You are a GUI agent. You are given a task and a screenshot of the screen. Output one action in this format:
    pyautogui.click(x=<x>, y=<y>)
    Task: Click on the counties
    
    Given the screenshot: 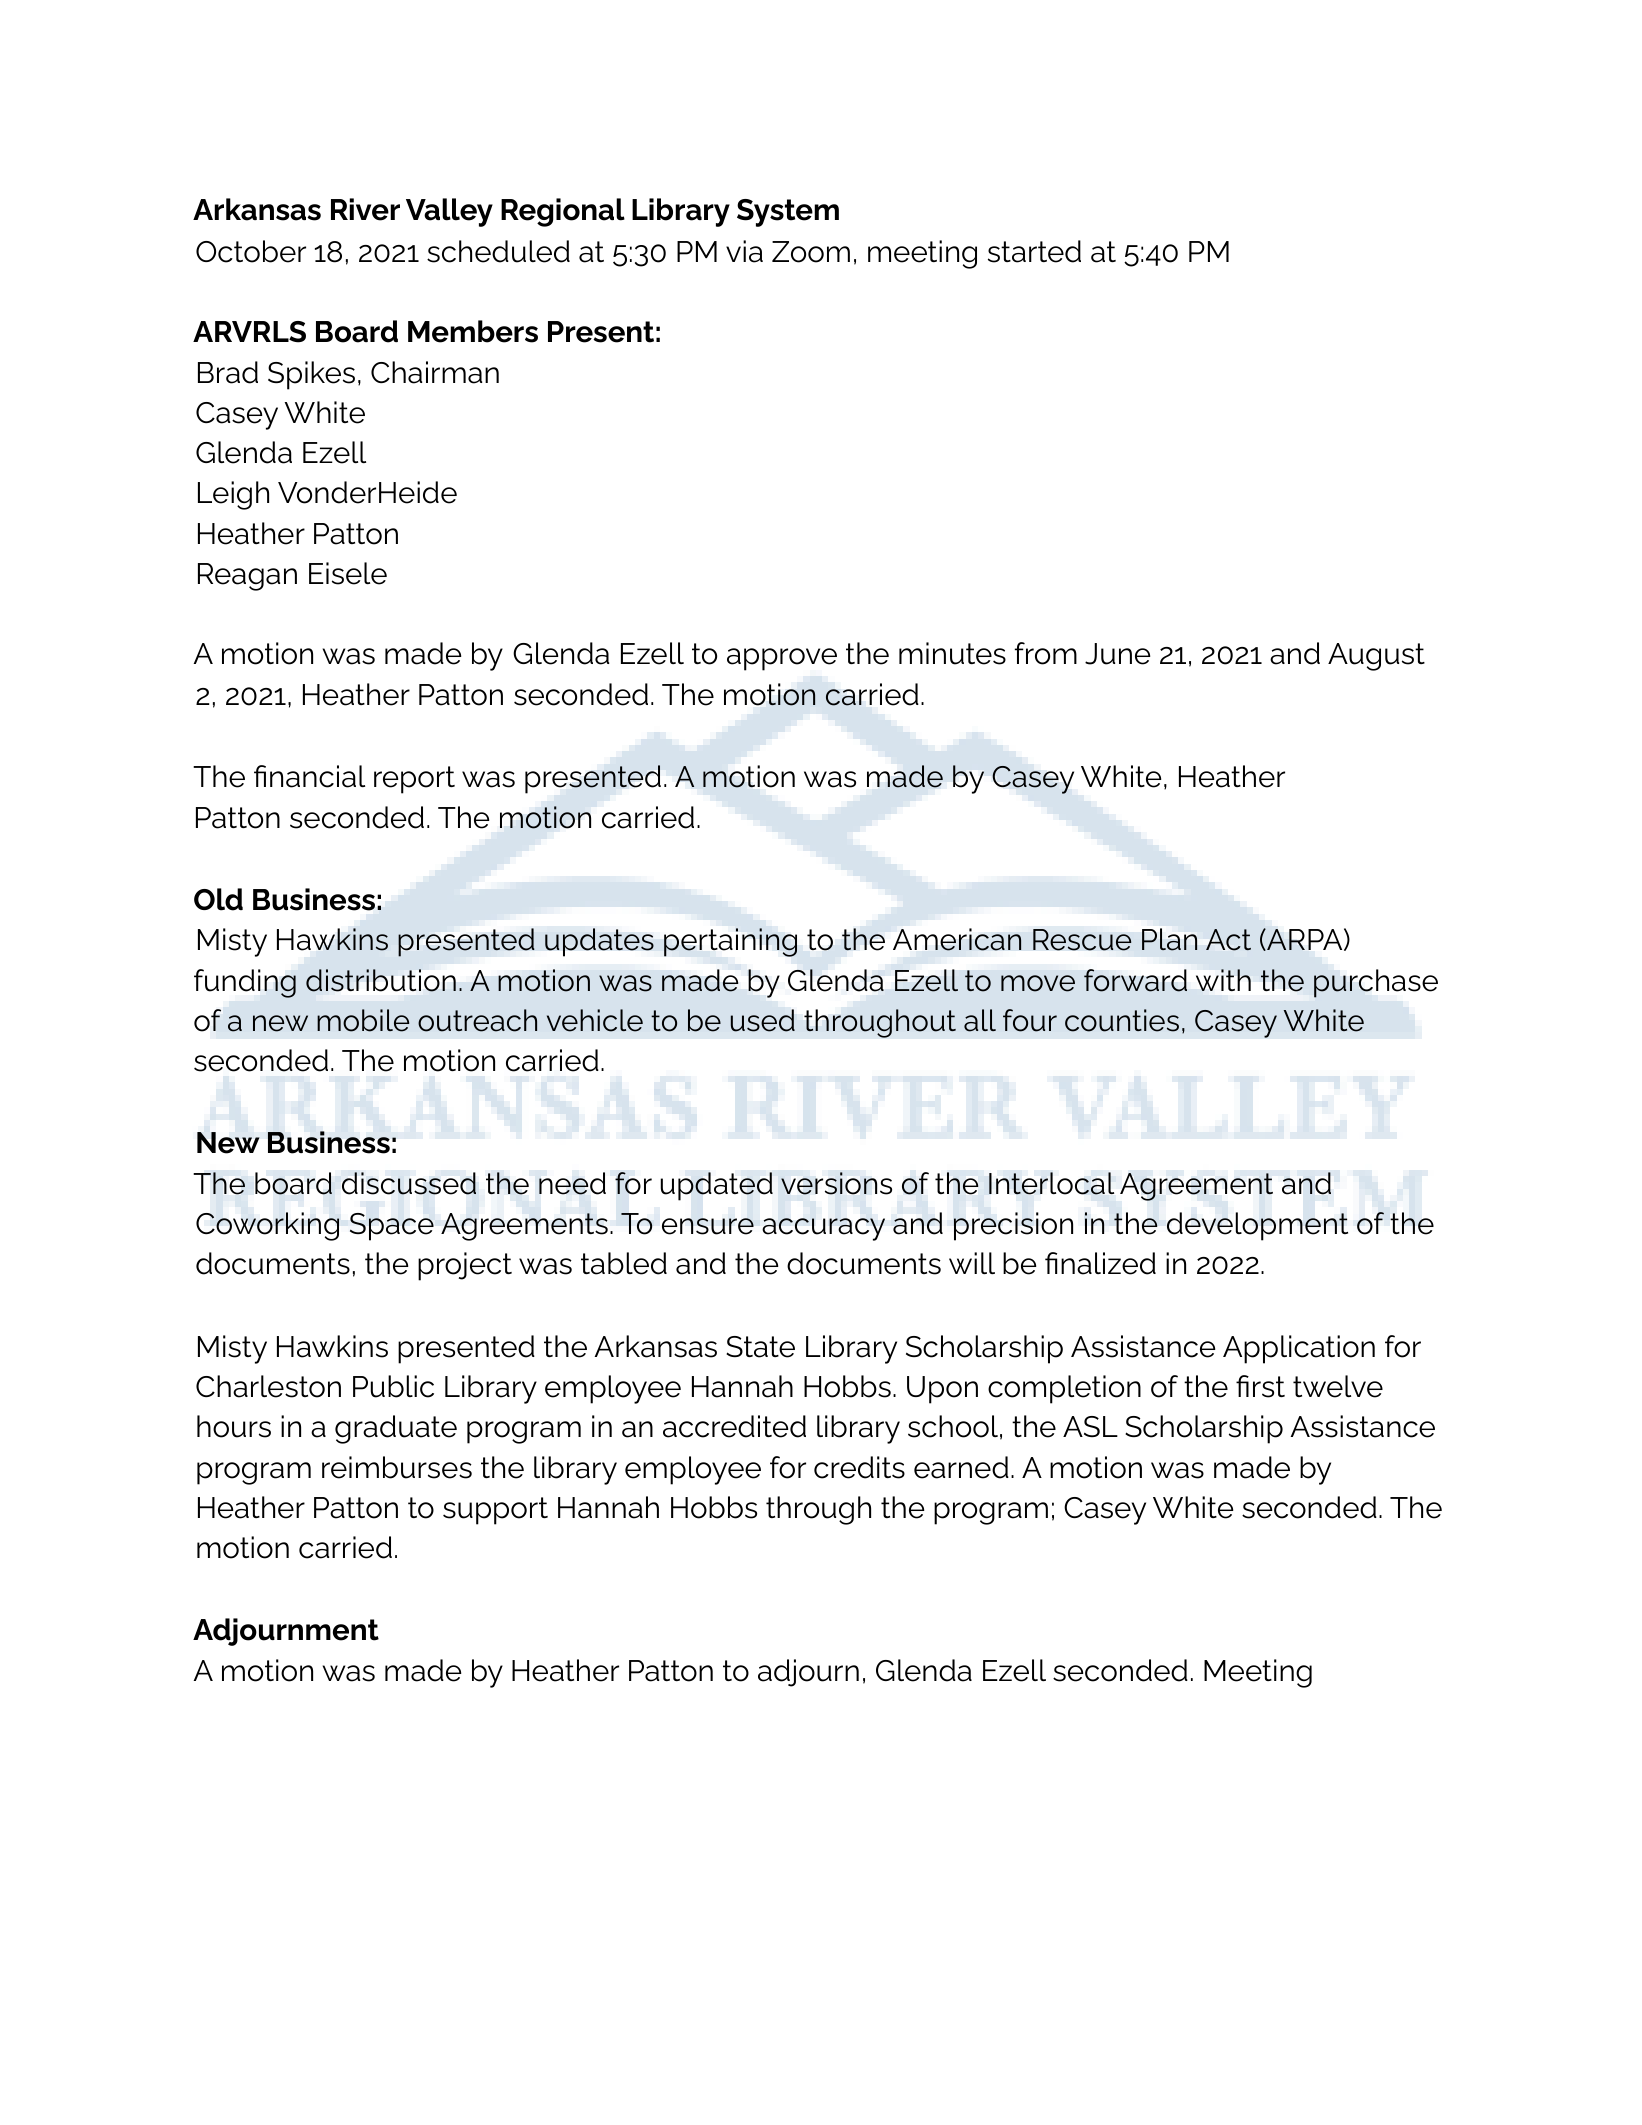 What is the action you would take?
    pyautogui.click(x=1122, y=1020)
